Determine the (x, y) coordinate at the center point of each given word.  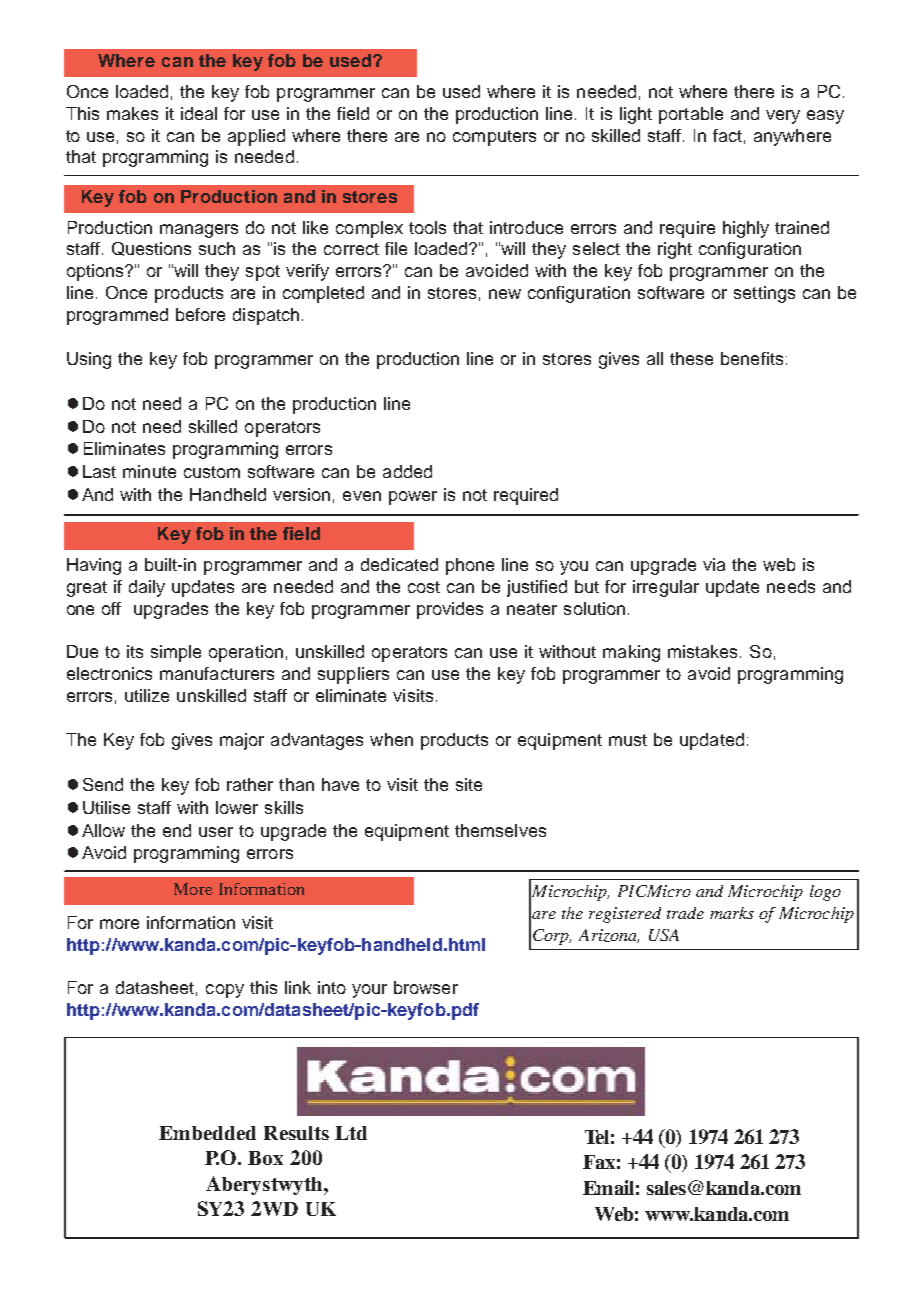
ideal (199, 113)
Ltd (351, 1133)
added (407, 471)
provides (450, 610)
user (216, 832)
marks (732, 913)
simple (176, 653)
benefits (752, 358)
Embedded (207, 1133)
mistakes (704, 651)
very (783, 117)
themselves (500, 830)
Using (89, 360)
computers (494, 138)
